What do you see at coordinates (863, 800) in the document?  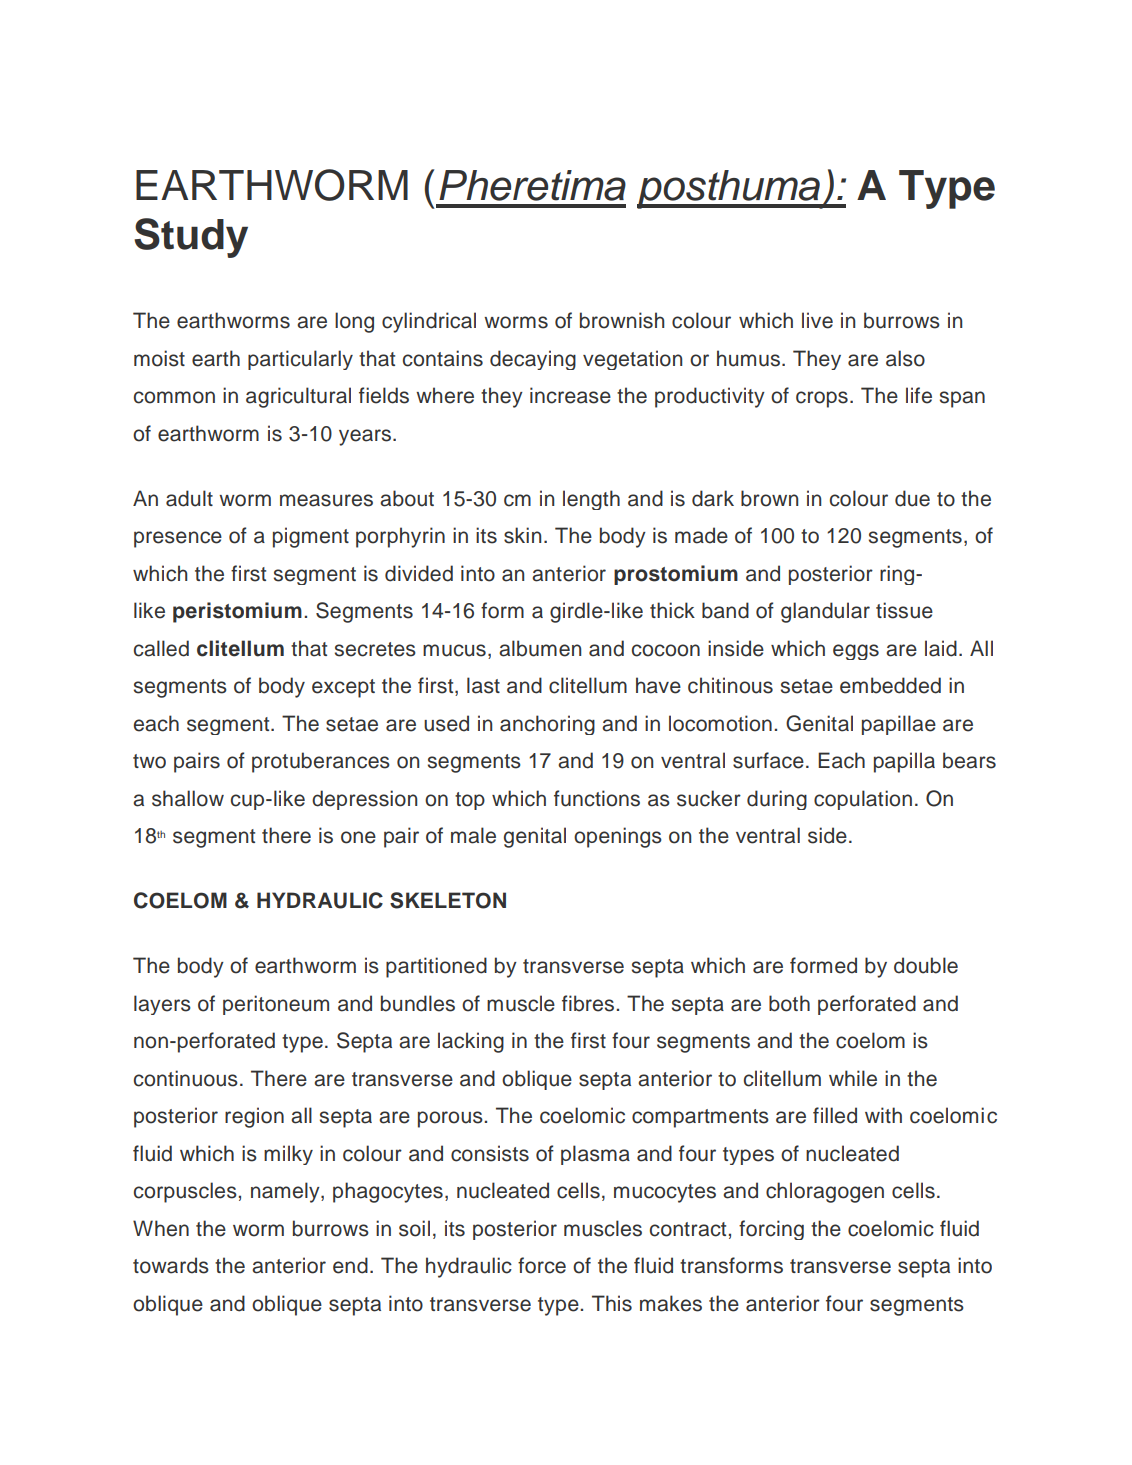 I see `copulation` at bounding box center [863, 800].
